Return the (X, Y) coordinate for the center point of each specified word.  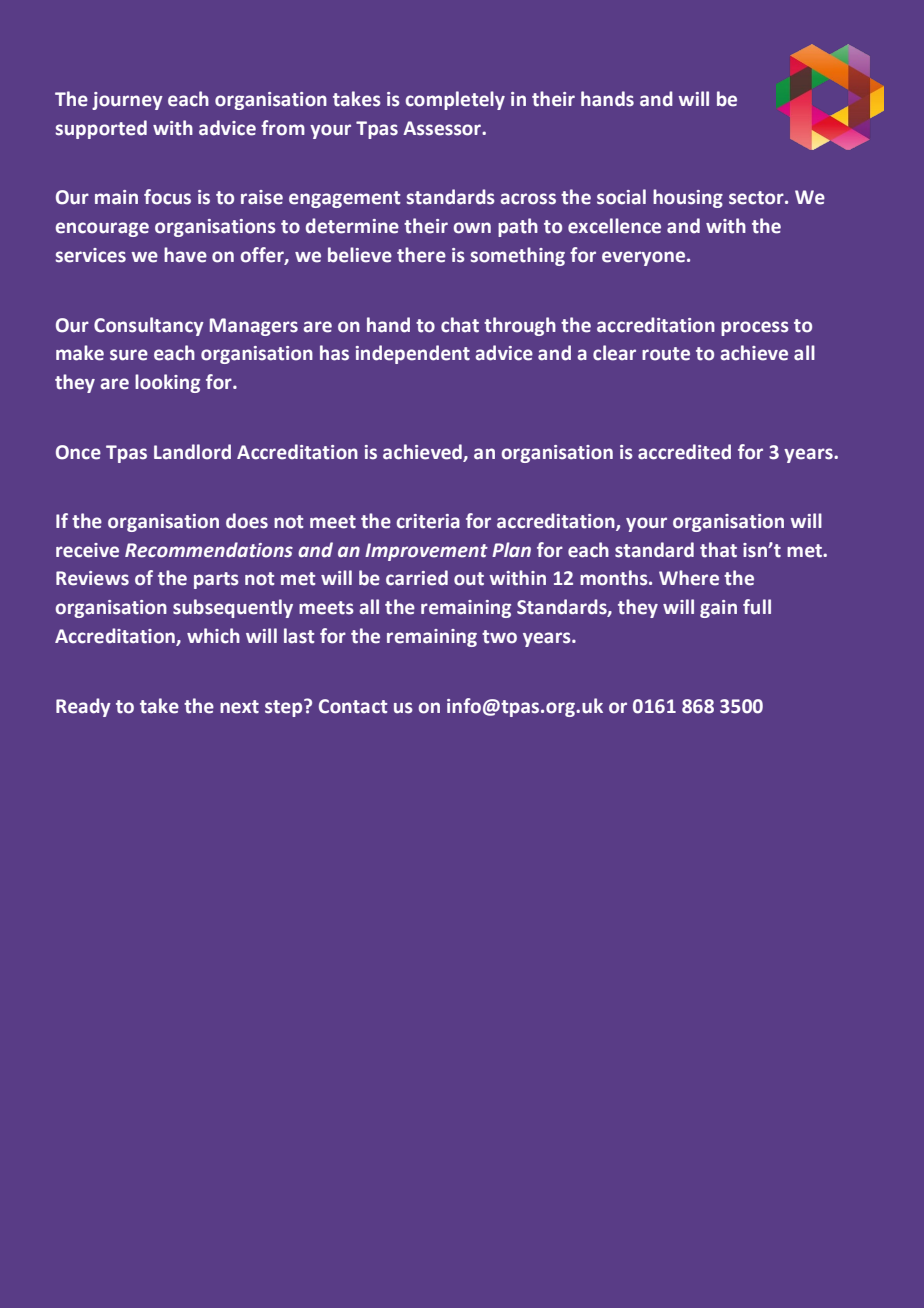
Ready (83, 707)
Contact (353, 706)
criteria (428, 521)
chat (460, 325)
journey (127, 101)
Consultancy (149, 326)
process (755, 328)
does (247, 521)
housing (688, 198)
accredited (684, 452)
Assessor (443, 128)
